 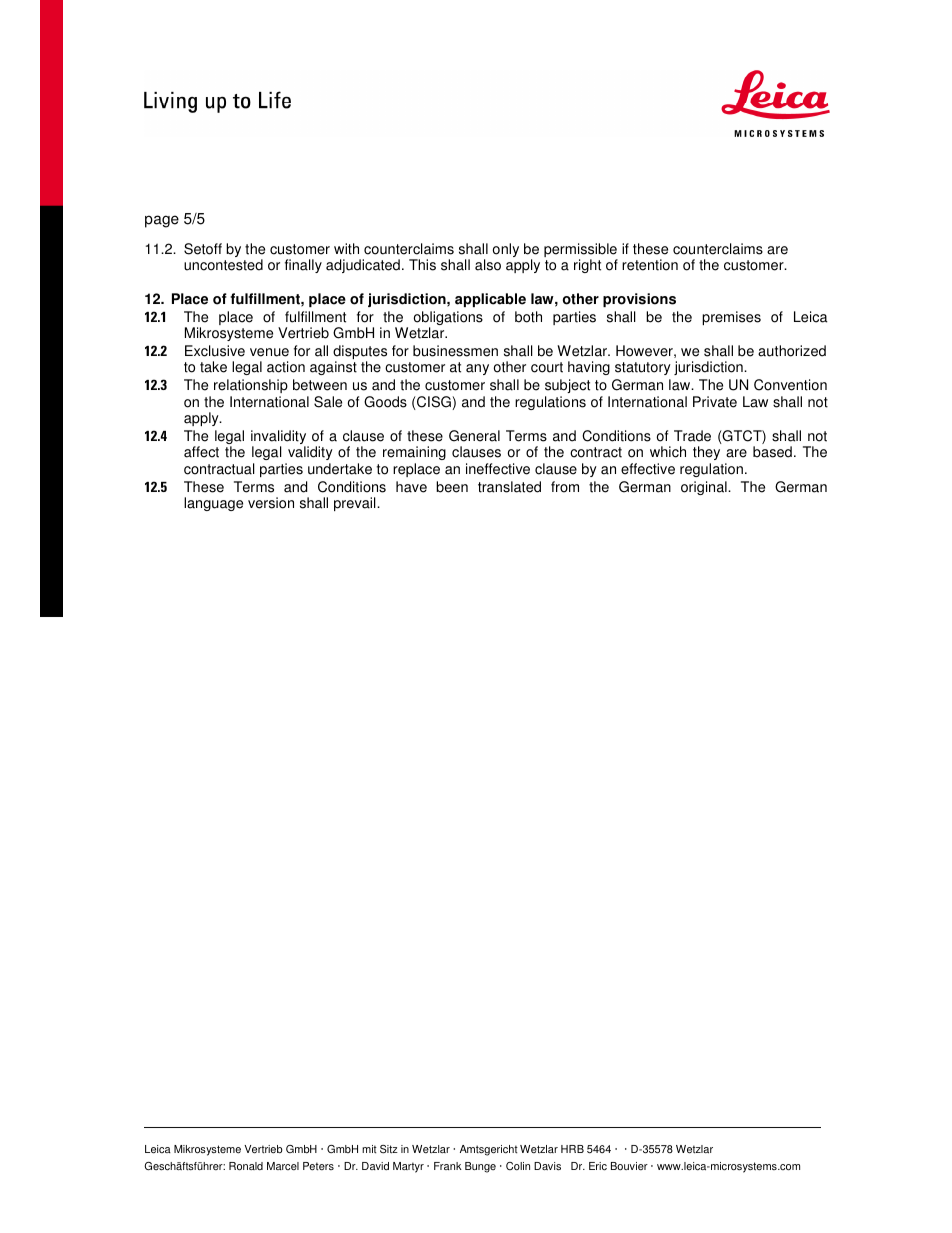 What do you see at coordinates (283, 1166) in the page?
I see `Marcel` at bounding box center [283, 1166].
